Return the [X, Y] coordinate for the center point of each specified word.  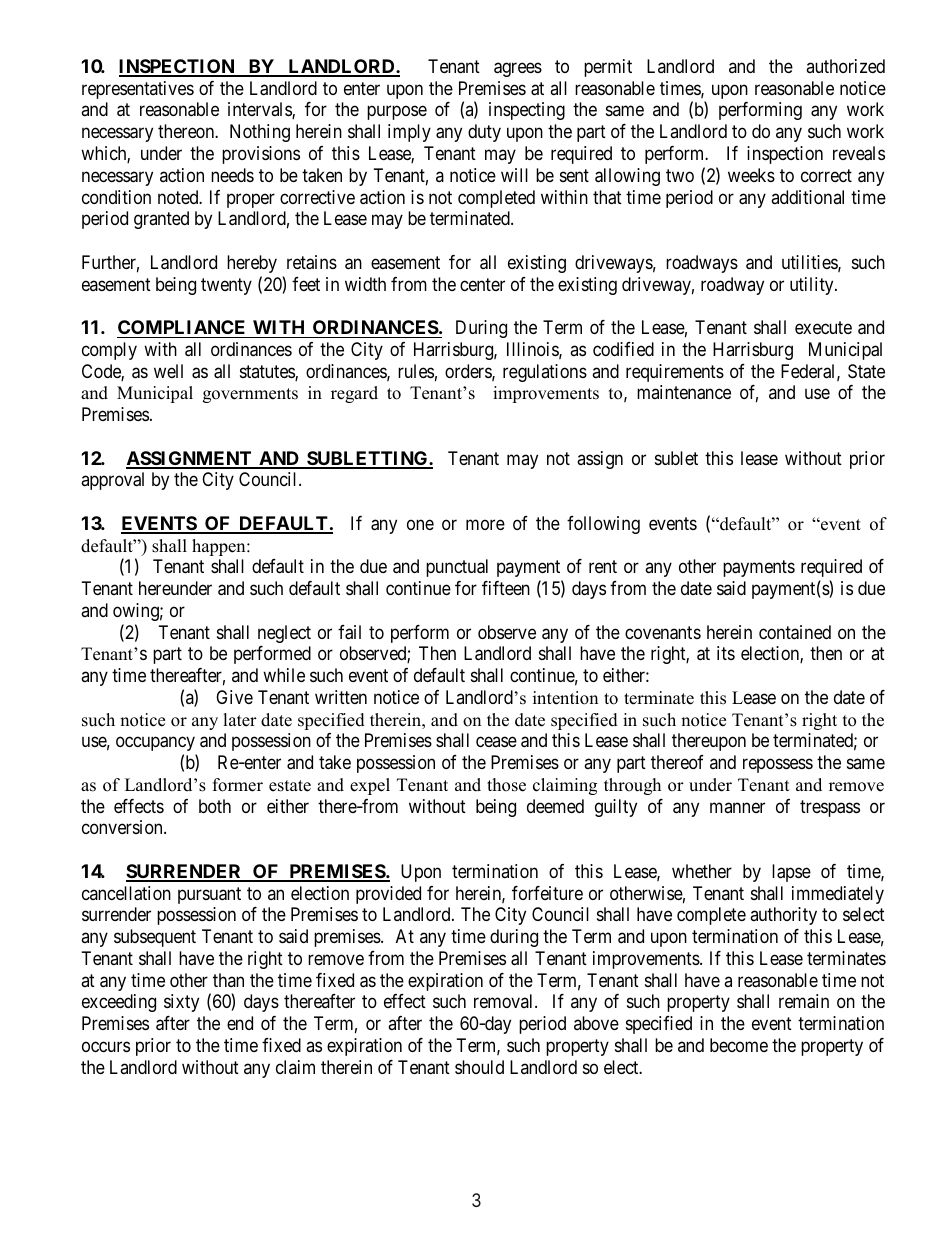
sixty [181, 1003]
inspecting [527, 111]
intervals [260, 110]
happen [220, 547]
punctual [457, 568]
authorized [845, 66]
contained [795, 632]
